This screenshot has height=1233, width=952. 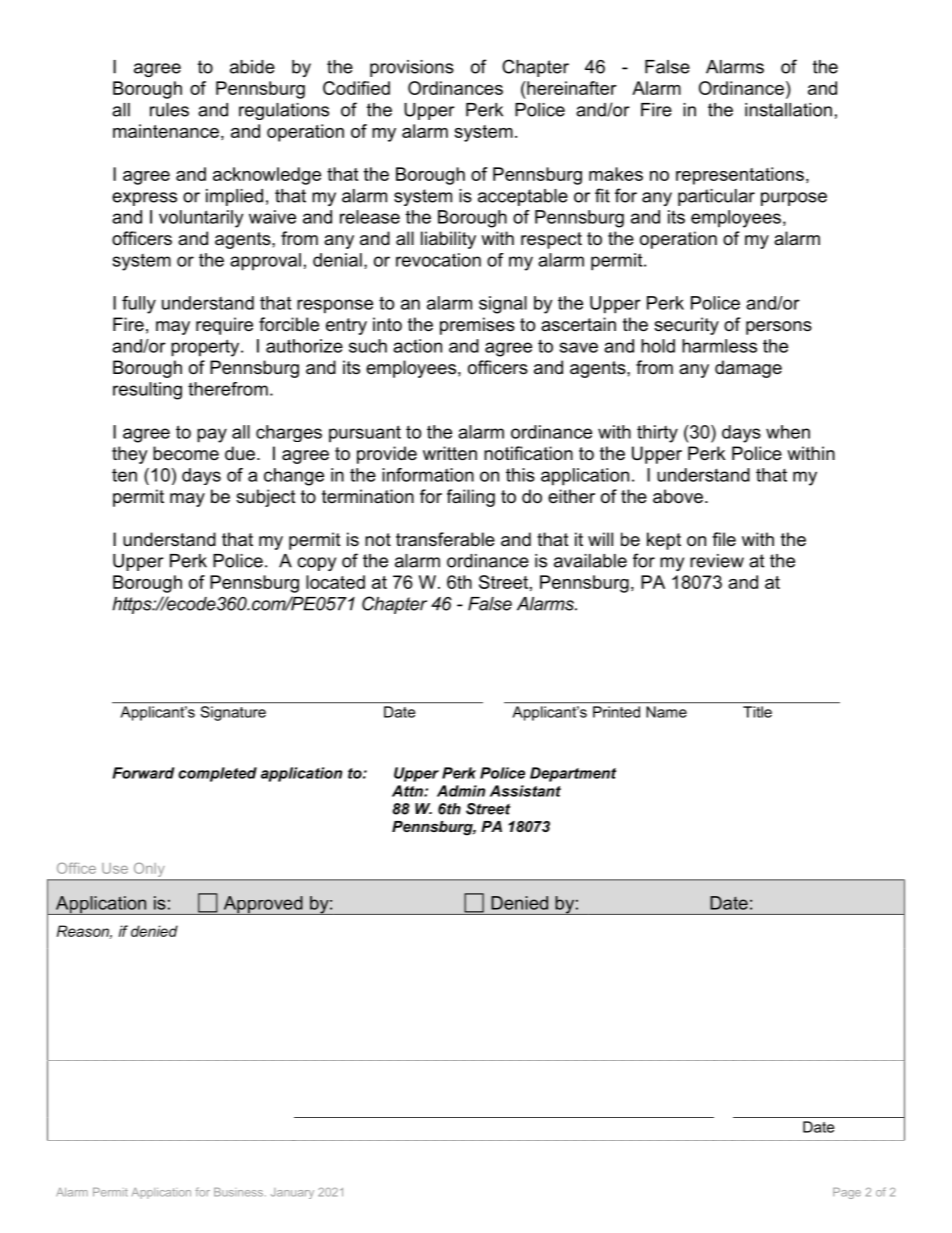 What do you see at coordinates (186, 453) in the screenshot?
I see `become` at bounding box center [186, 453].
